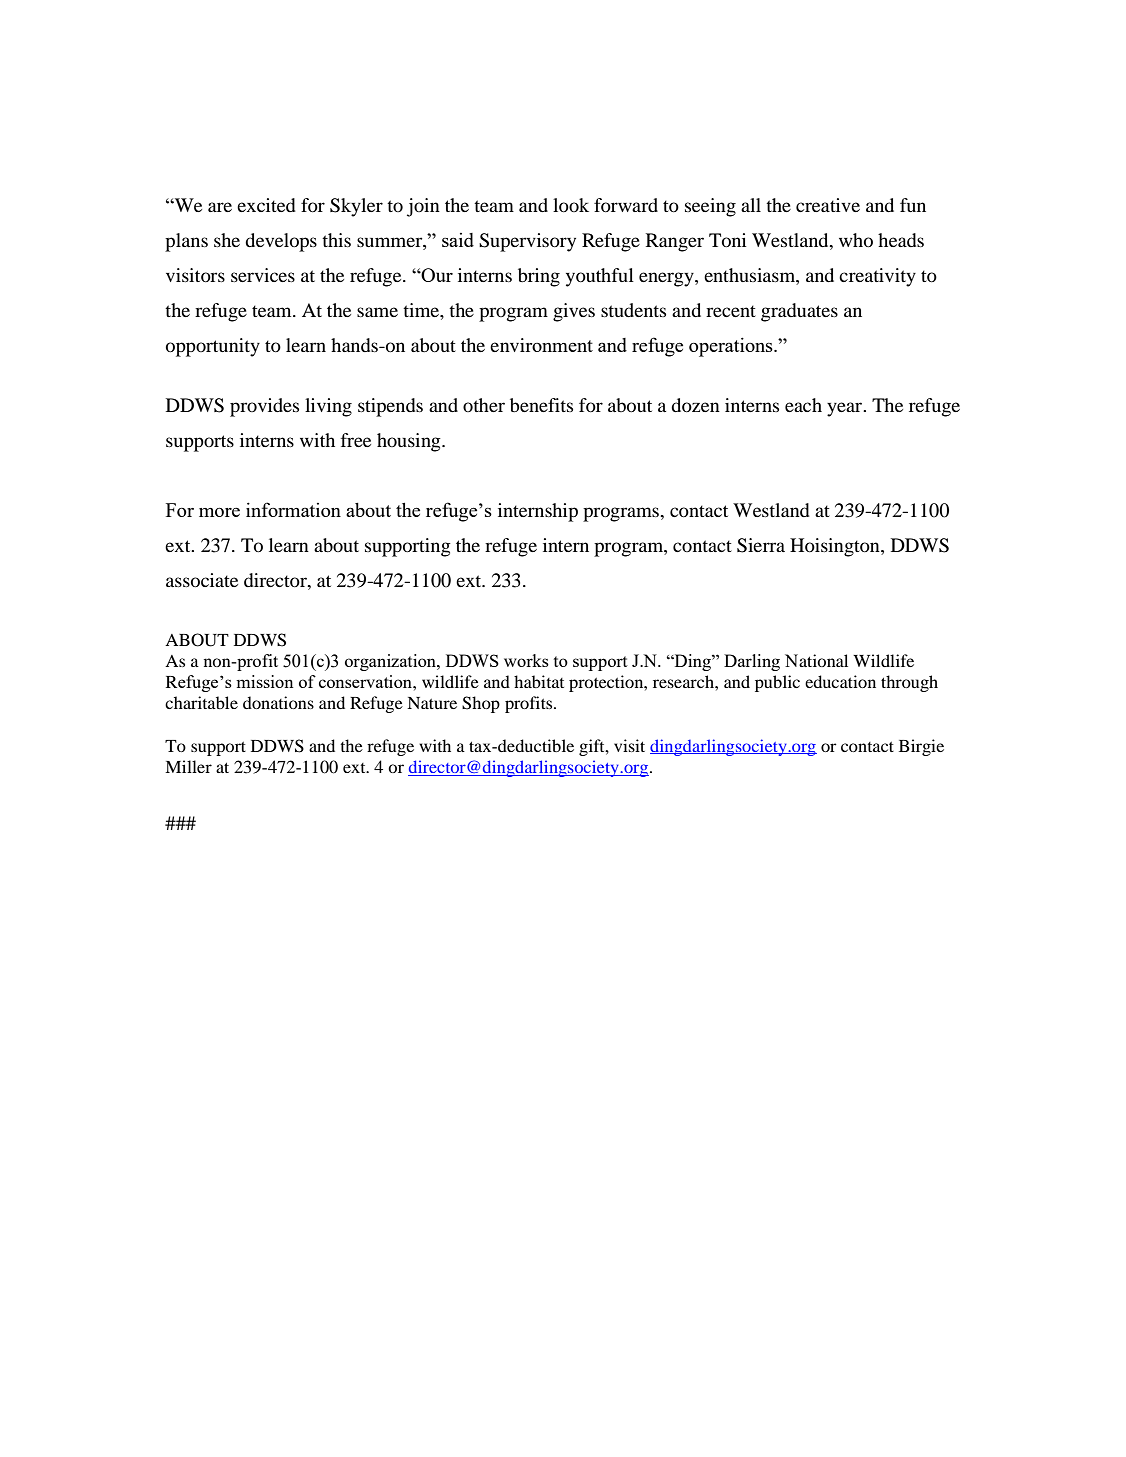  What do you see at coordinates (732, 347) in the screenshot?
I see `operations` at bounding box center [732, 347].
